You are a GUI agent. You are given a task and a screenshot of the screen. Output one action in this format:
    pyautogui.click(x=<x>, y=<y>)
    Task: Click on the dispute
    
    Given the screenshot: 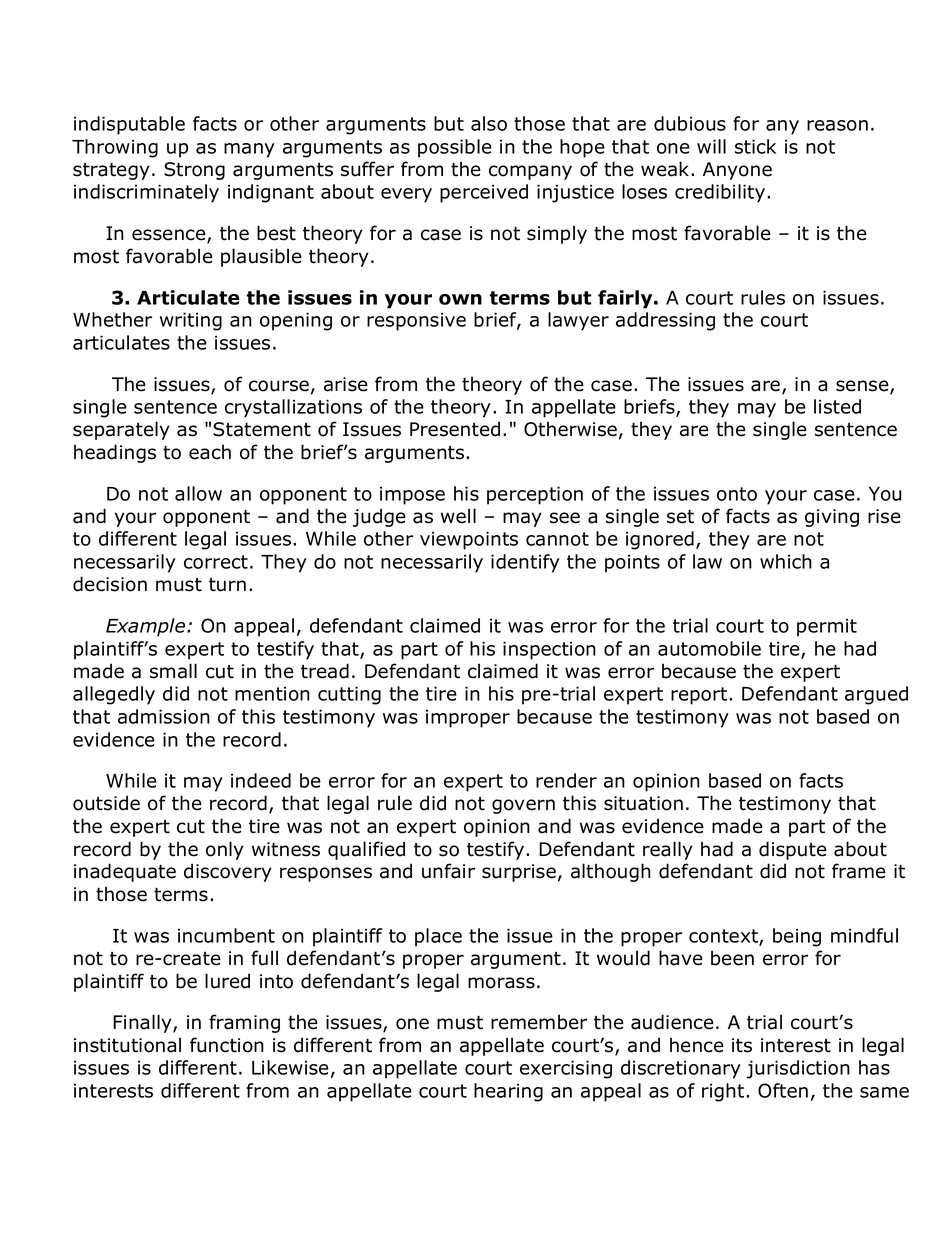 What is the action you would take?
    pyautogui.click(x=793, y=850)
